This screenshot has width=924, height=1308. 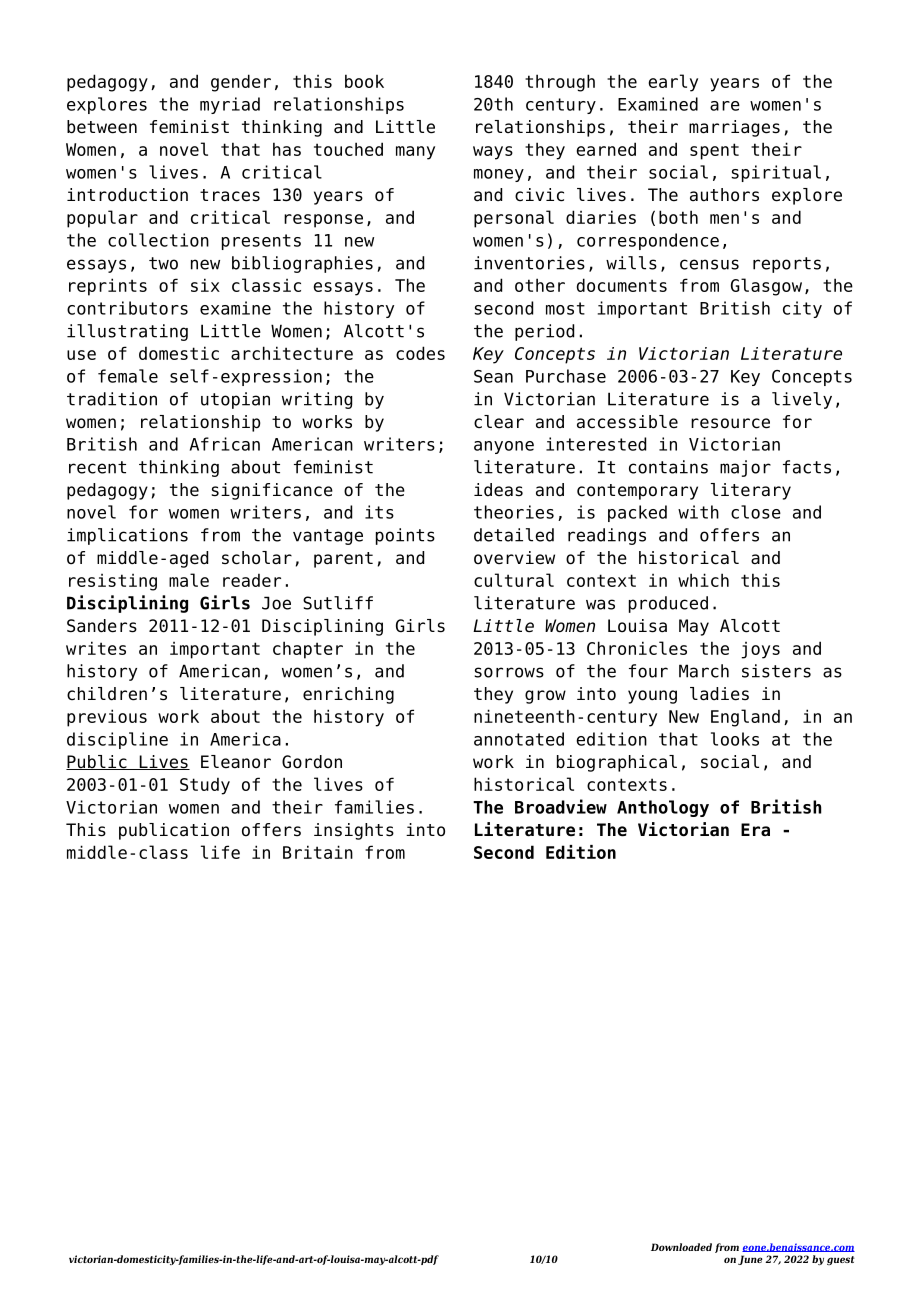 What do you see at coordinates (493, 376) in the screenshot?
I see `Sean` at bounding box center [493, 376].
